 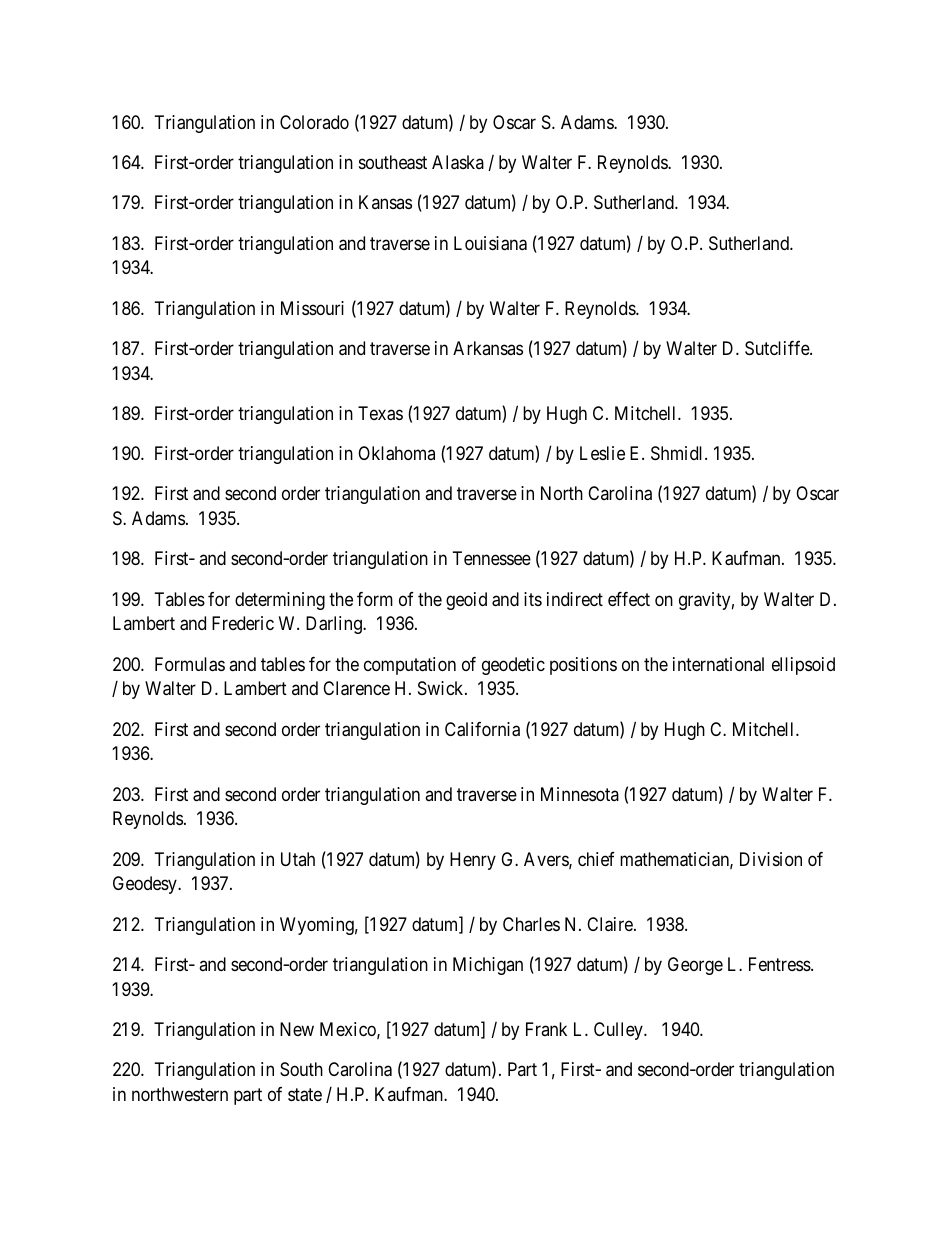 What do you see at coordinates (718, 664) in the page?
I see `international` at bounding box center [718, 664].
